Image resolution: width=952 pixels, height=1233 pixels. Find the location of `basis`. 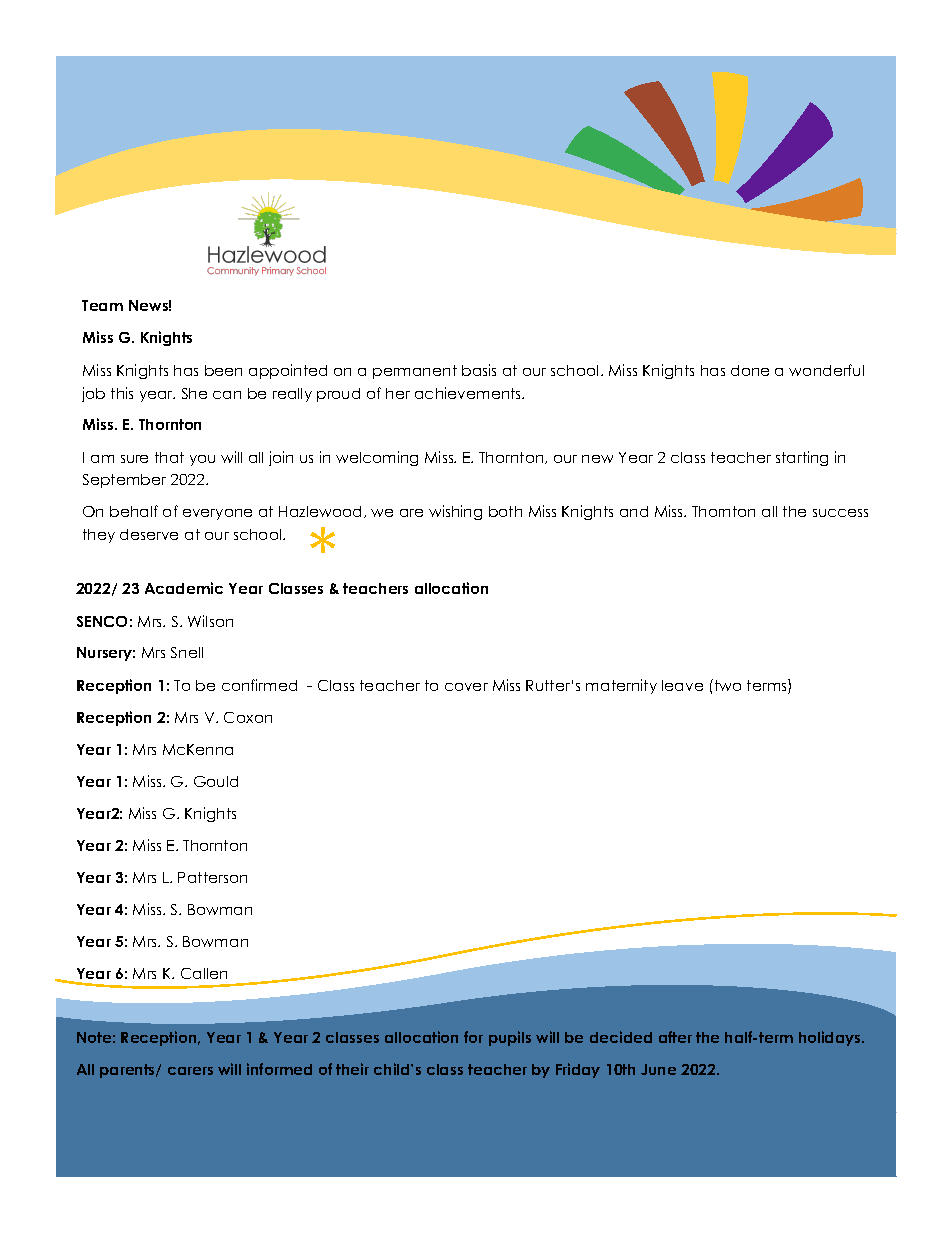

basis is located at coordinates (479, 370).
